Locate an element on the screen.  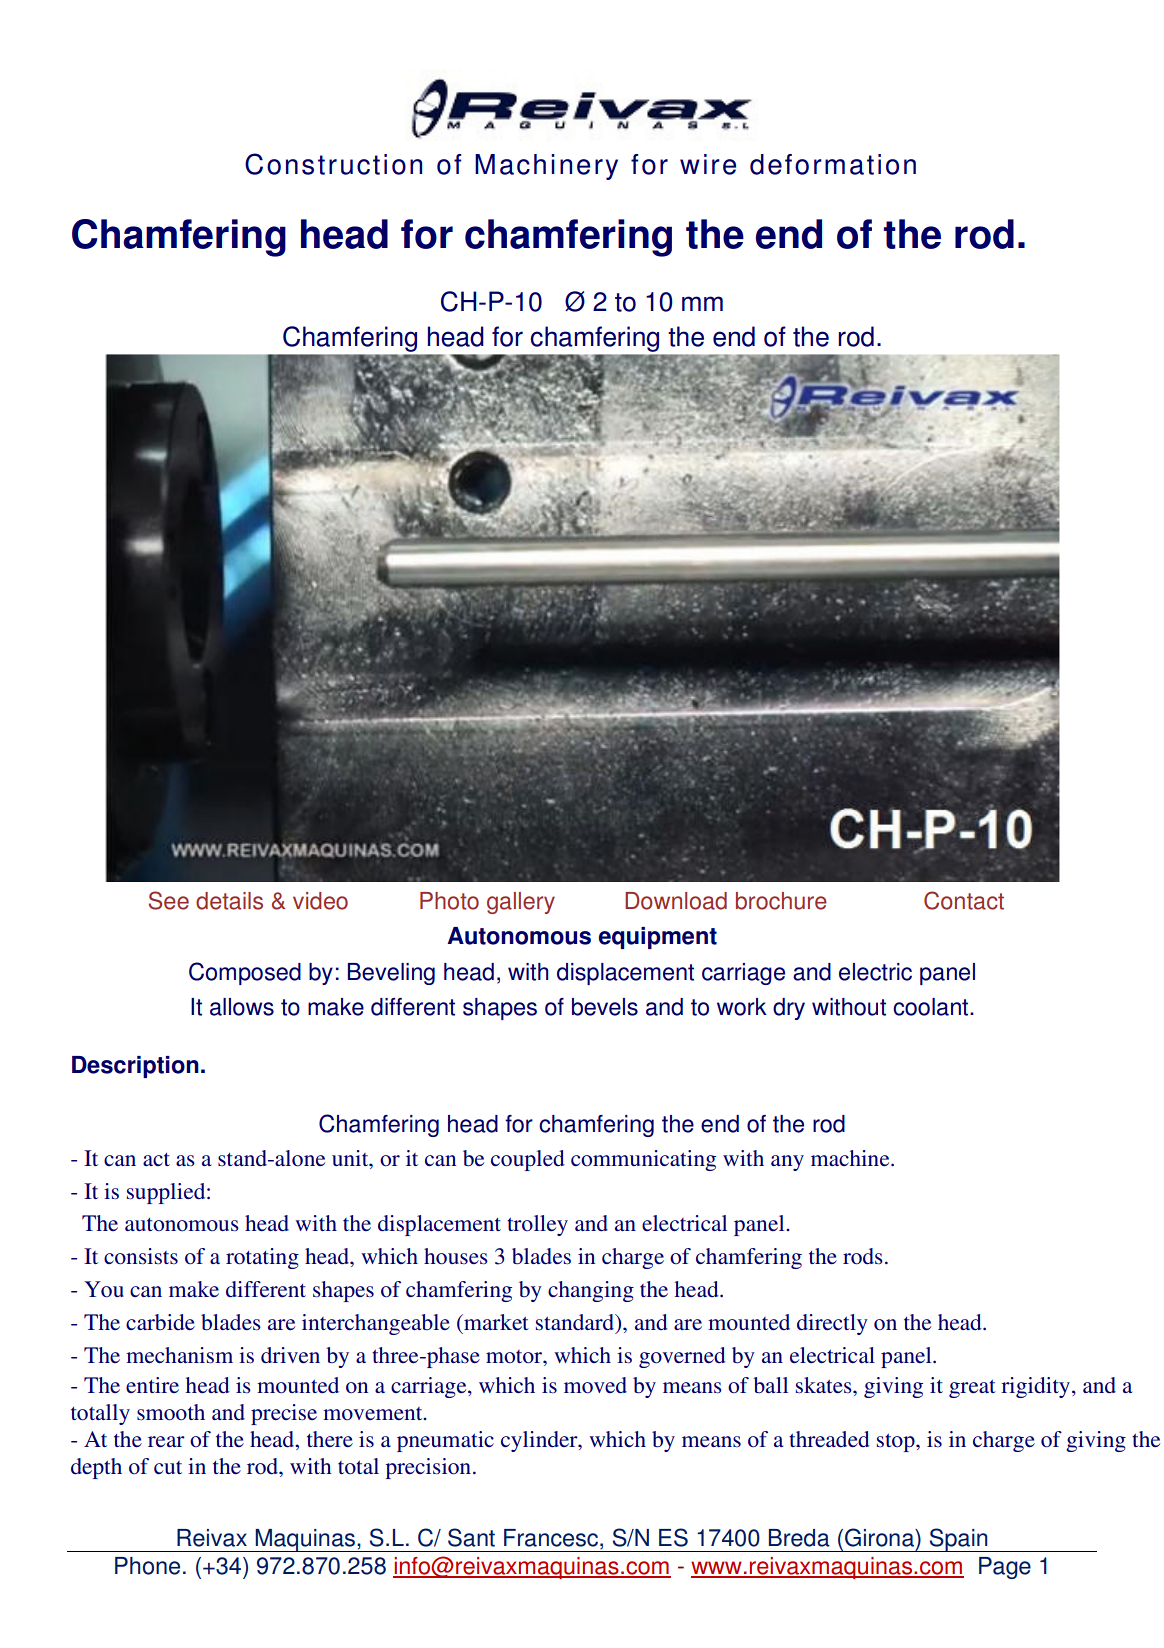
Sant is located at coordinates (471, 1537).
